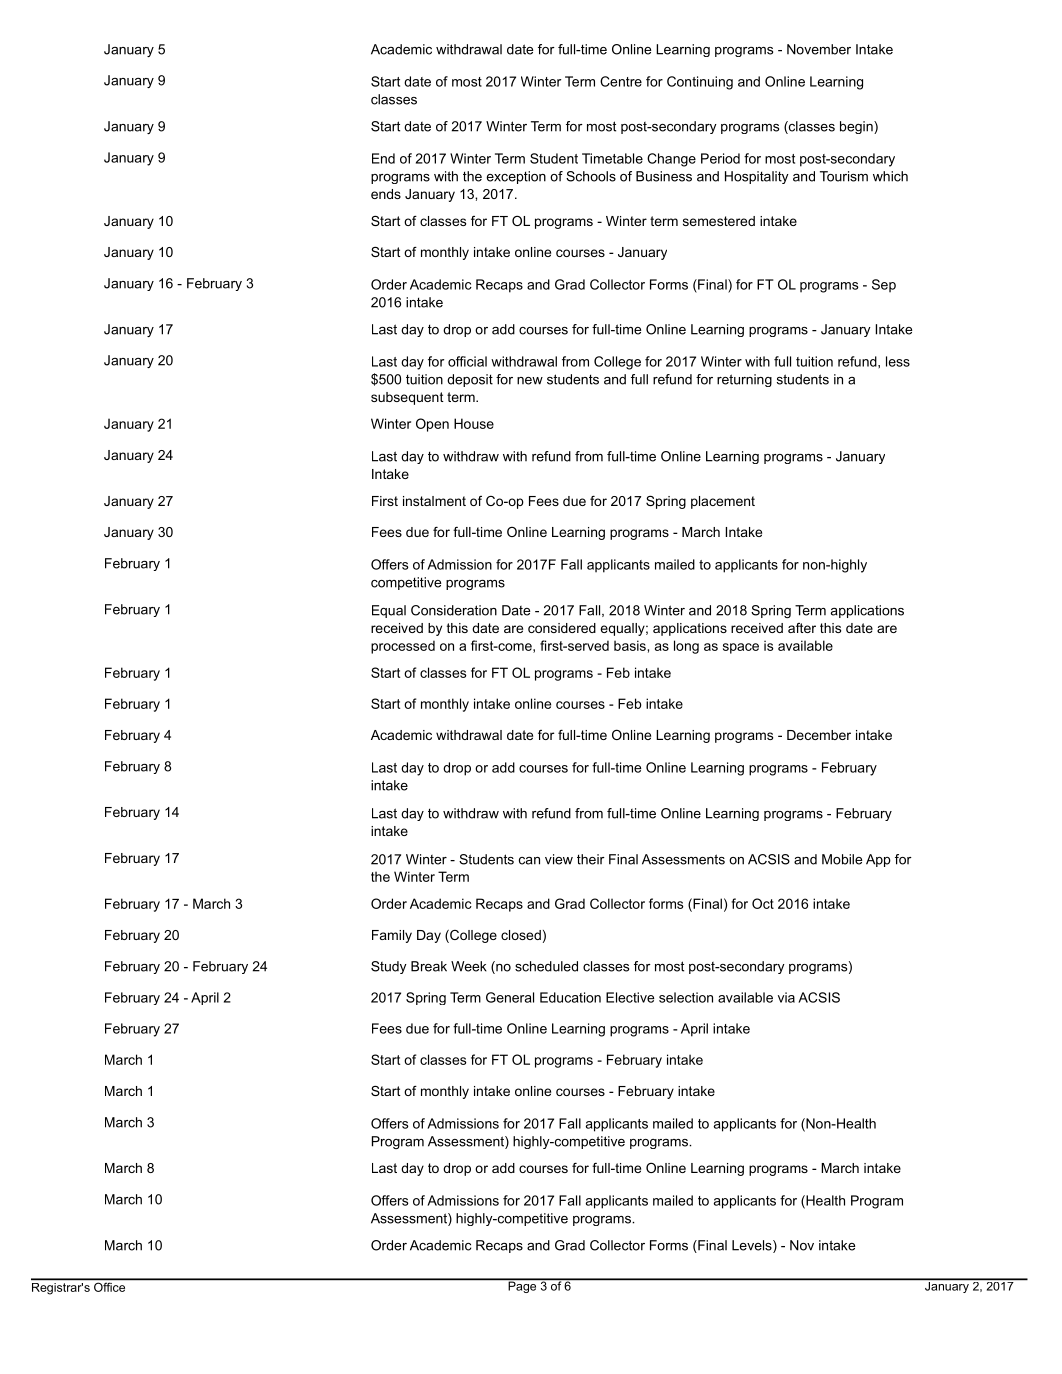 This document has width=1062, height=1374. Describe the element at coordinates (516, 177) in the document. I see `exception` at that location.
